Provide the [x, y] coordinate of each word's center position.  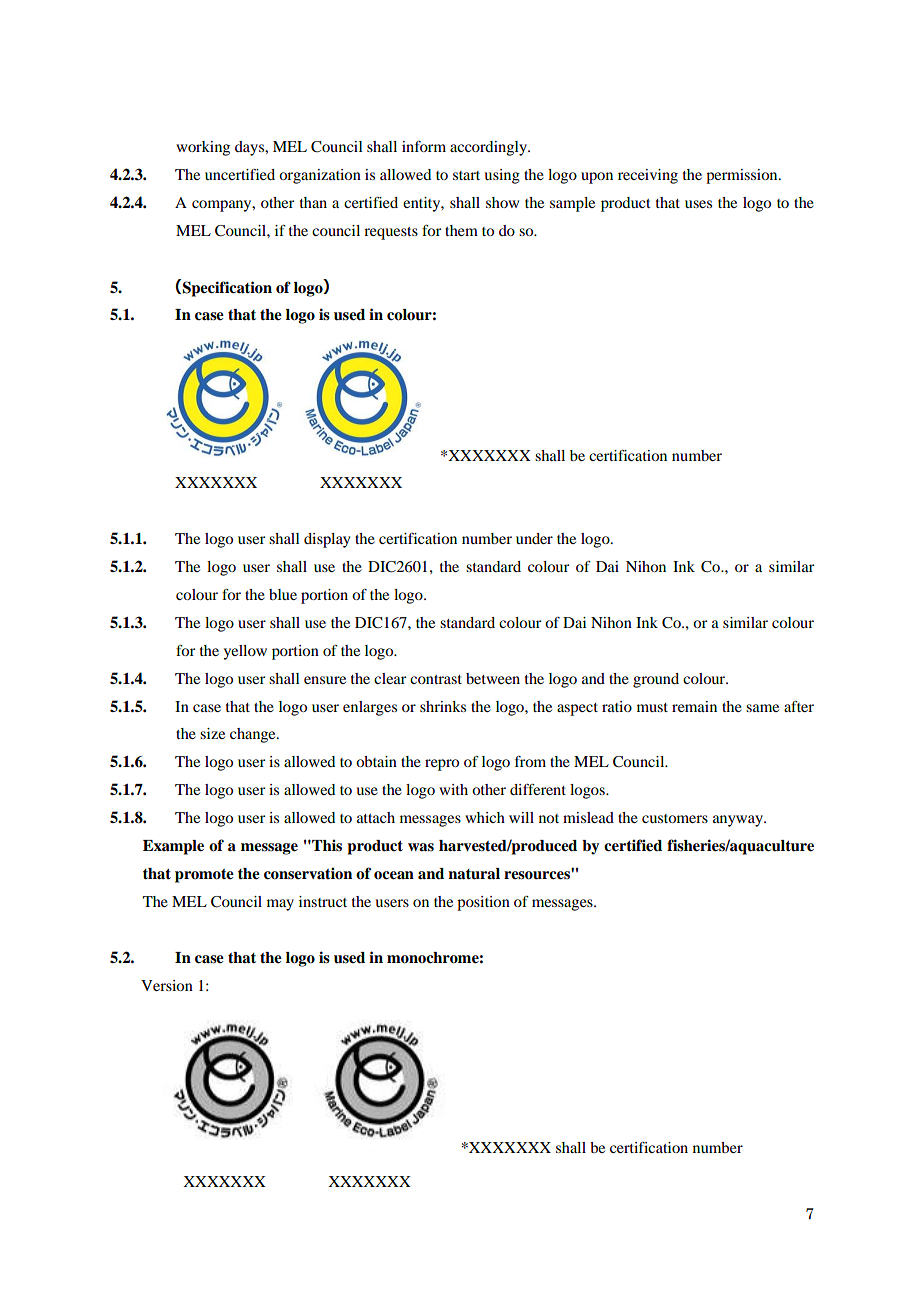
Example [173, 847]
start [466, 175]
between [493, 678]
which [485, 817]
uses [698, 204]
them [461, 230]
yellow [245, 652]
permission [743, 176]
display [327, 540]
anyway [739, 821]
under [534, 538]
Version [167, 985]
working [203, 148]
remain [694, 706]
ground [656, 680]
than [313, 202]
